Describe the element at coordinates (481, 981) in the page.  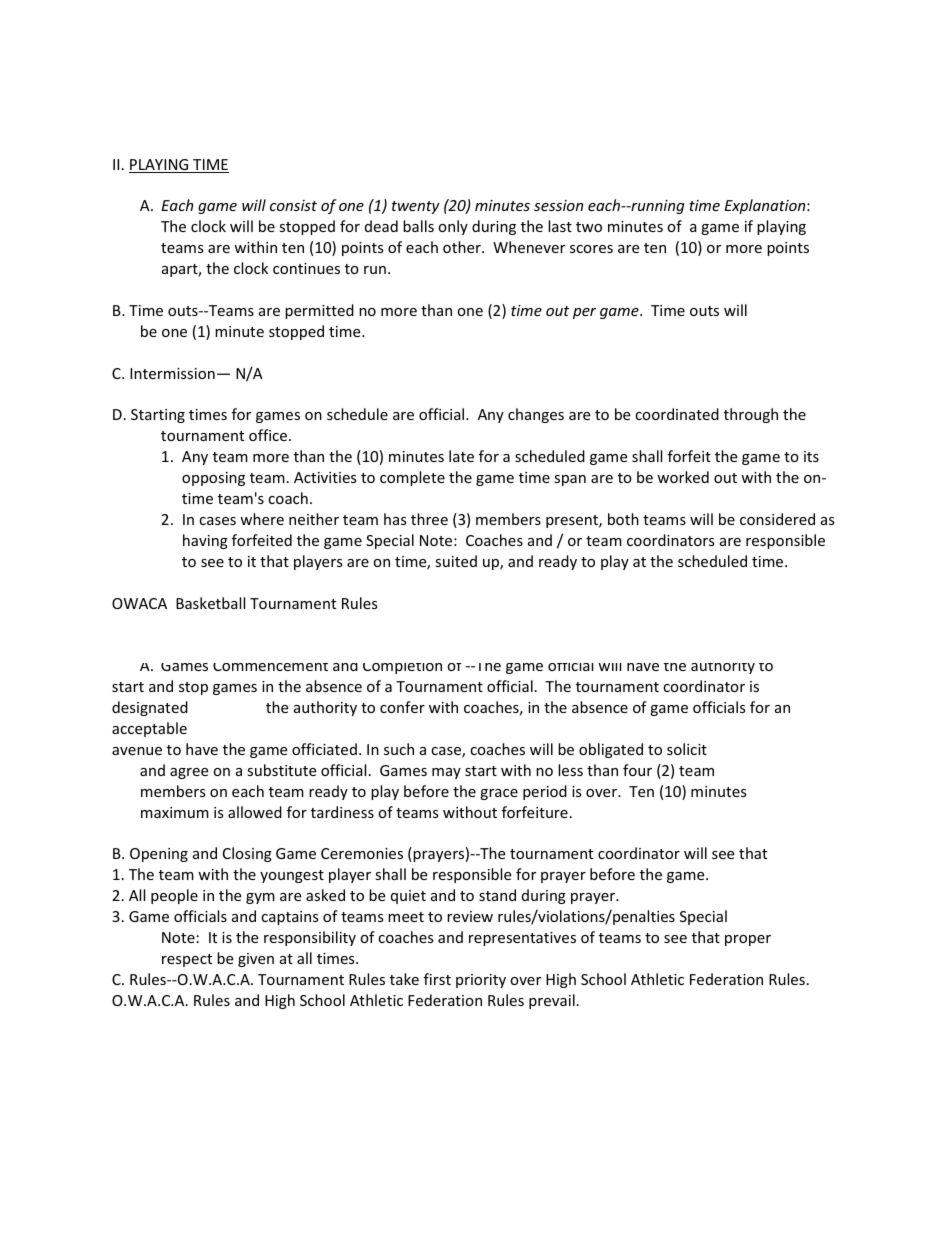
I see `priority` at that location.
